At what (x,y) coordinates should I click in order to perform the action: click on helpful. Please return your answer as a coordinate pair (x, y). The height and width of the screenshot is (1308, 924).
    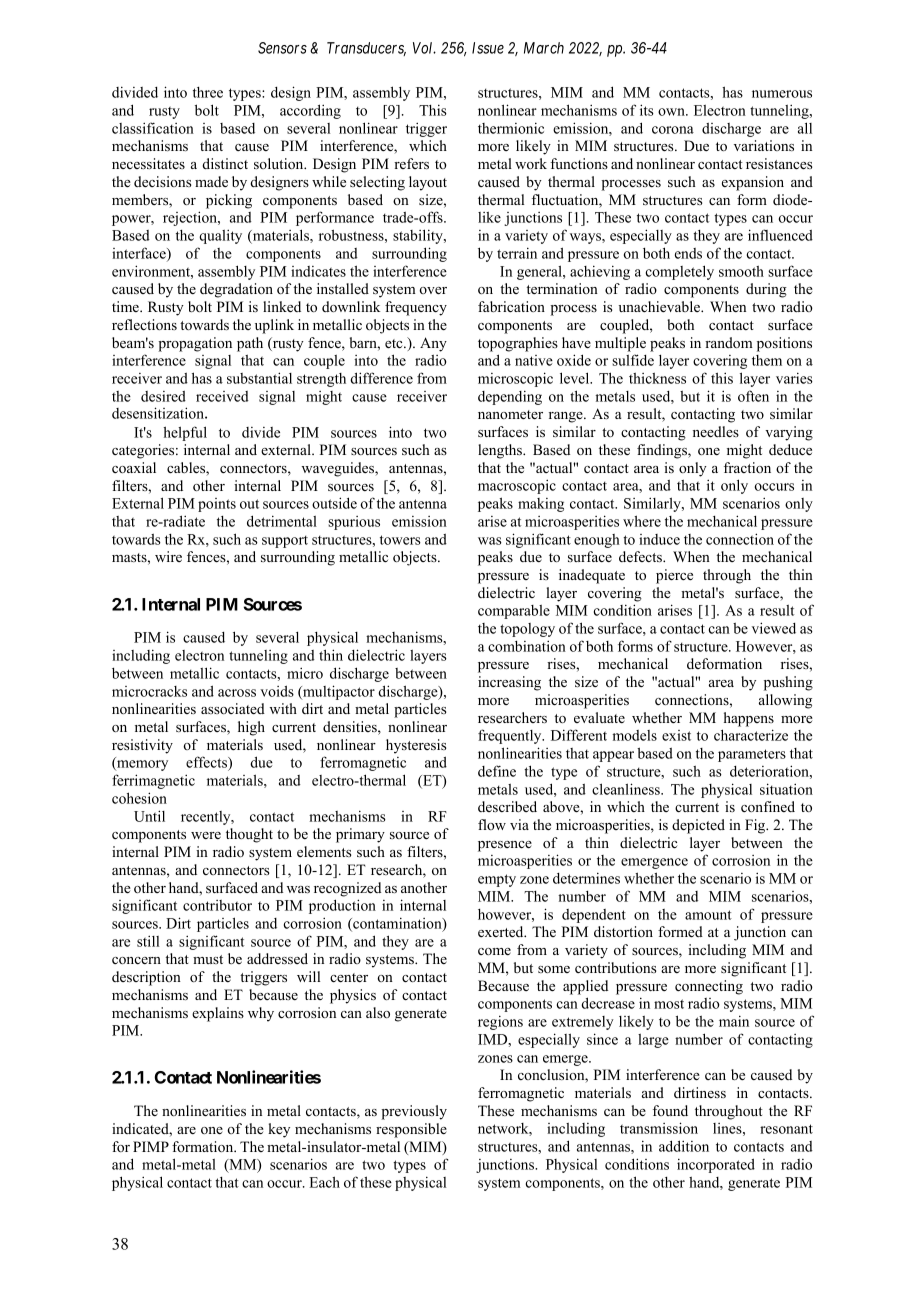
    Looking at the image, I should click on (185, 433).
